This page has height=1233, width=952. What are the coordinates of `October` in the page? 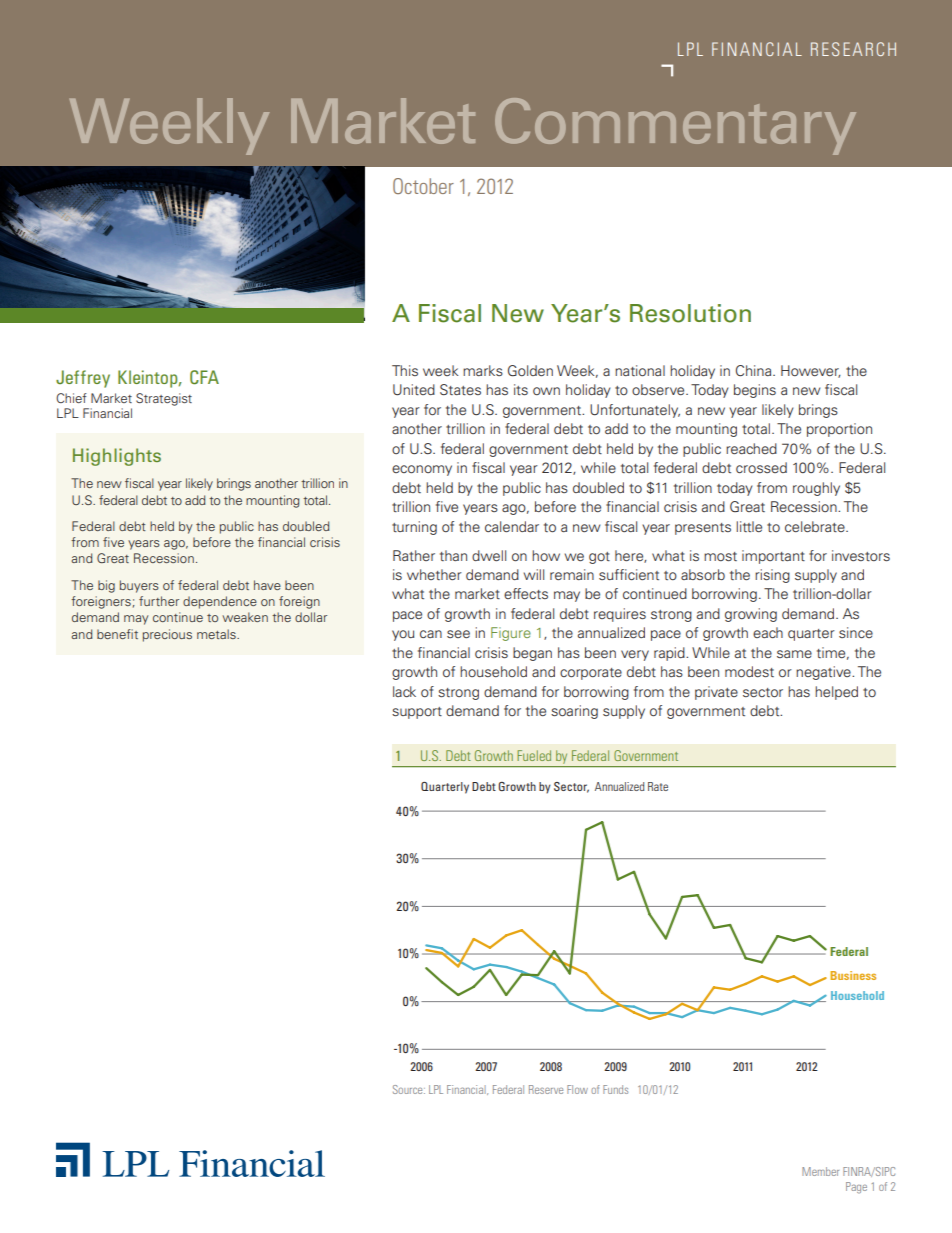 It's located at (423, 186).
